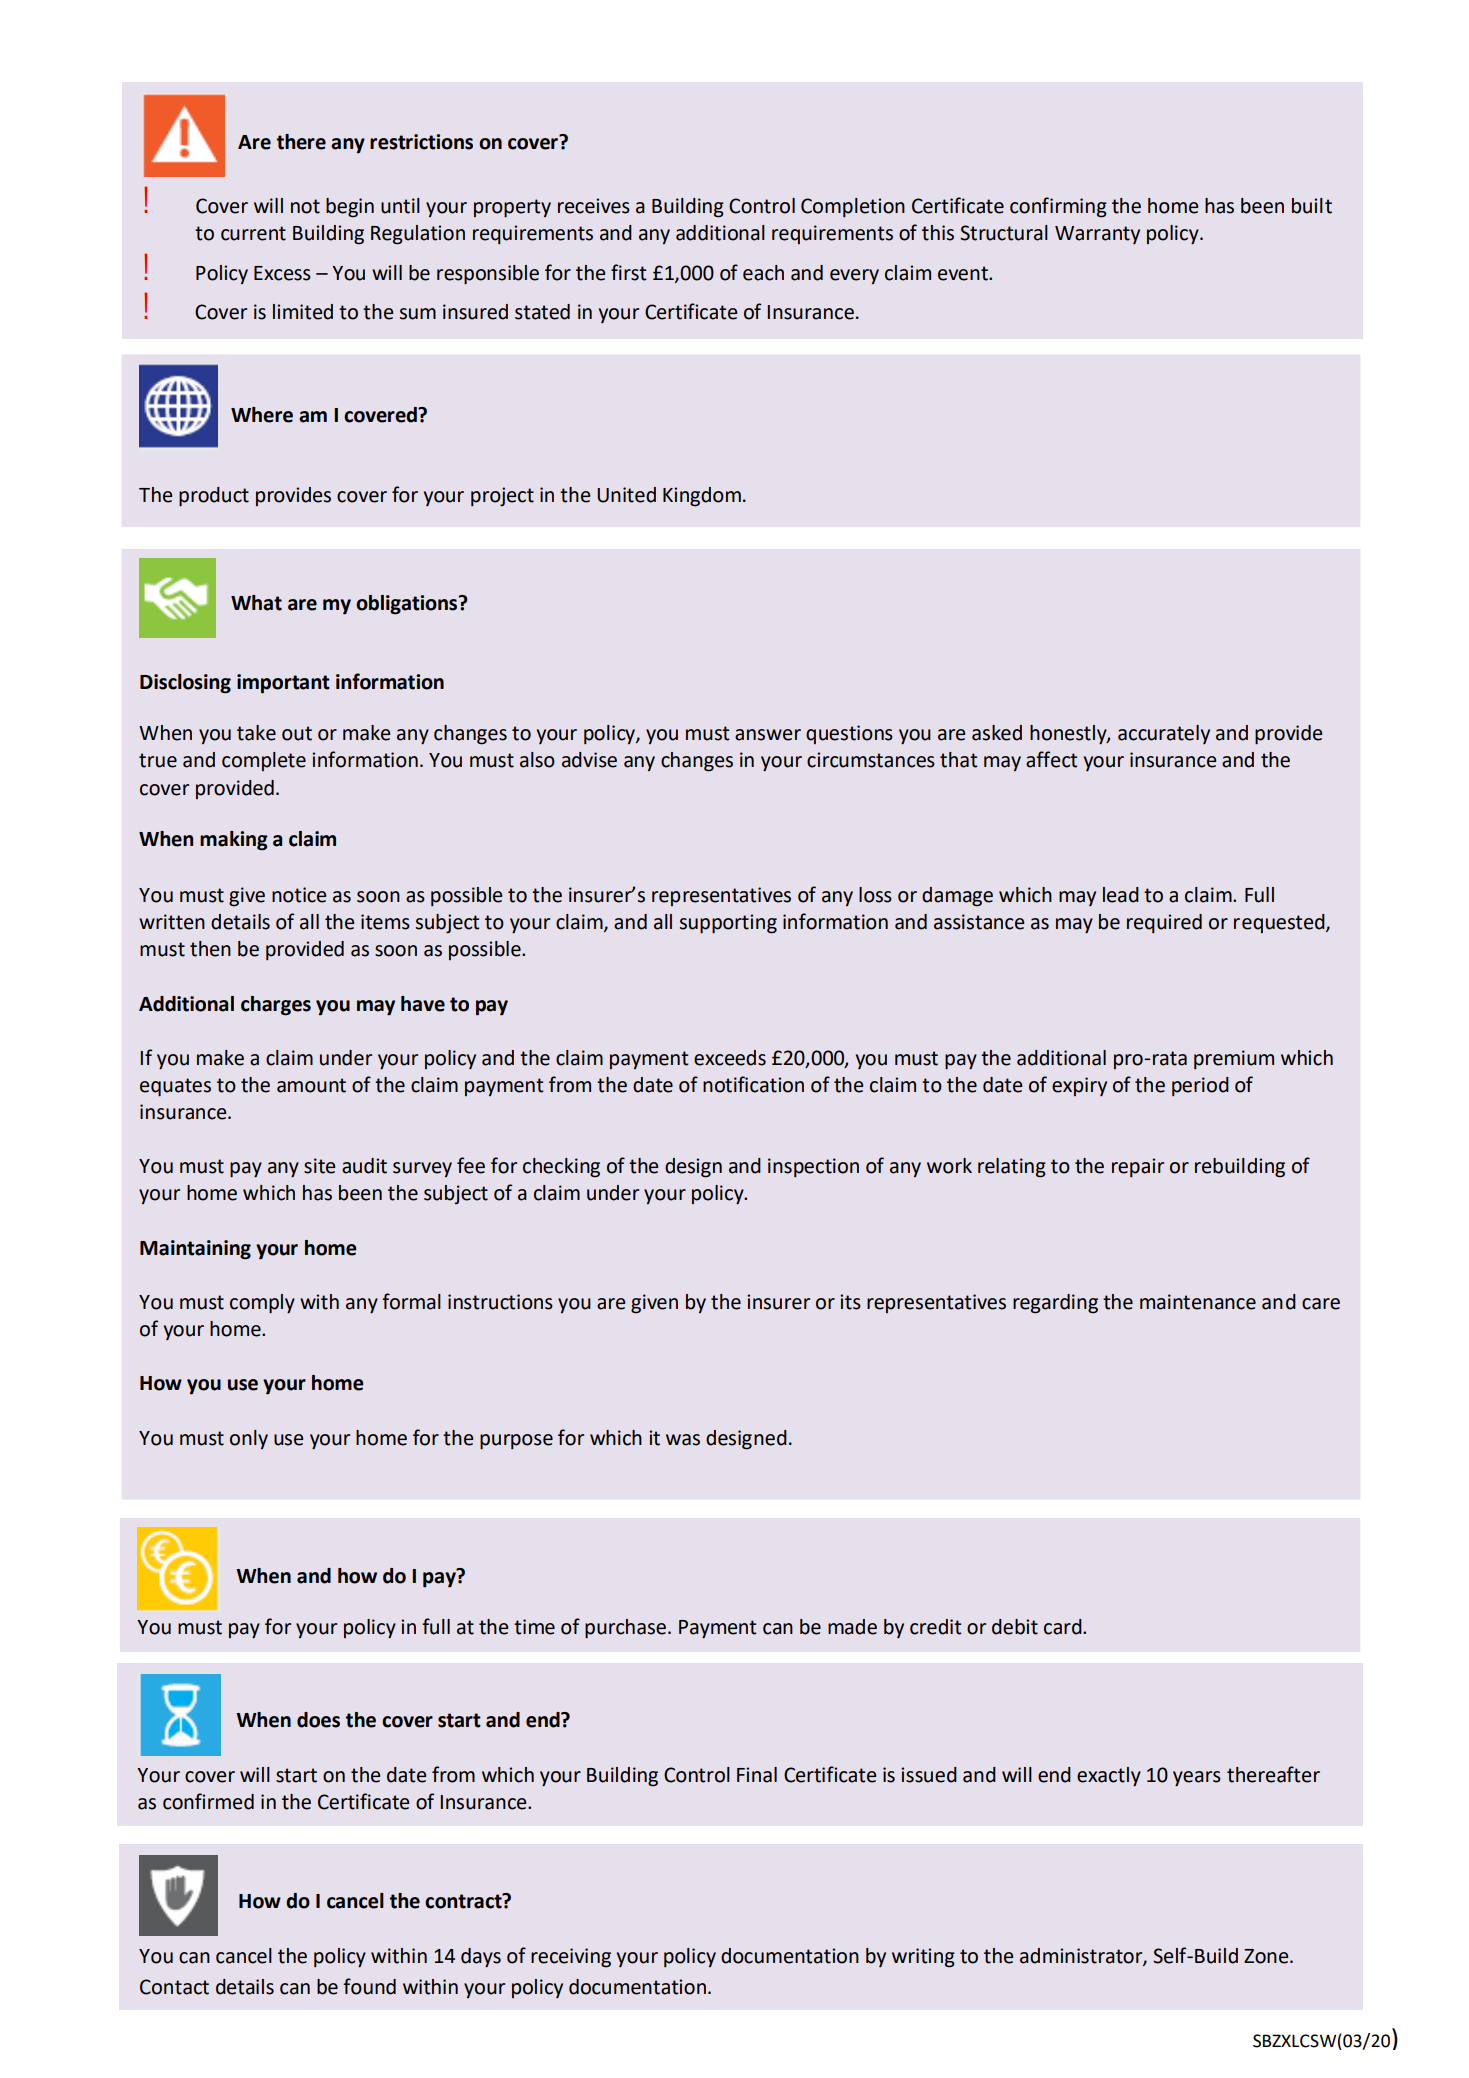 The height and width of the page is (2078, 1469). I want to click on Warranty, so click(1097, 235).
